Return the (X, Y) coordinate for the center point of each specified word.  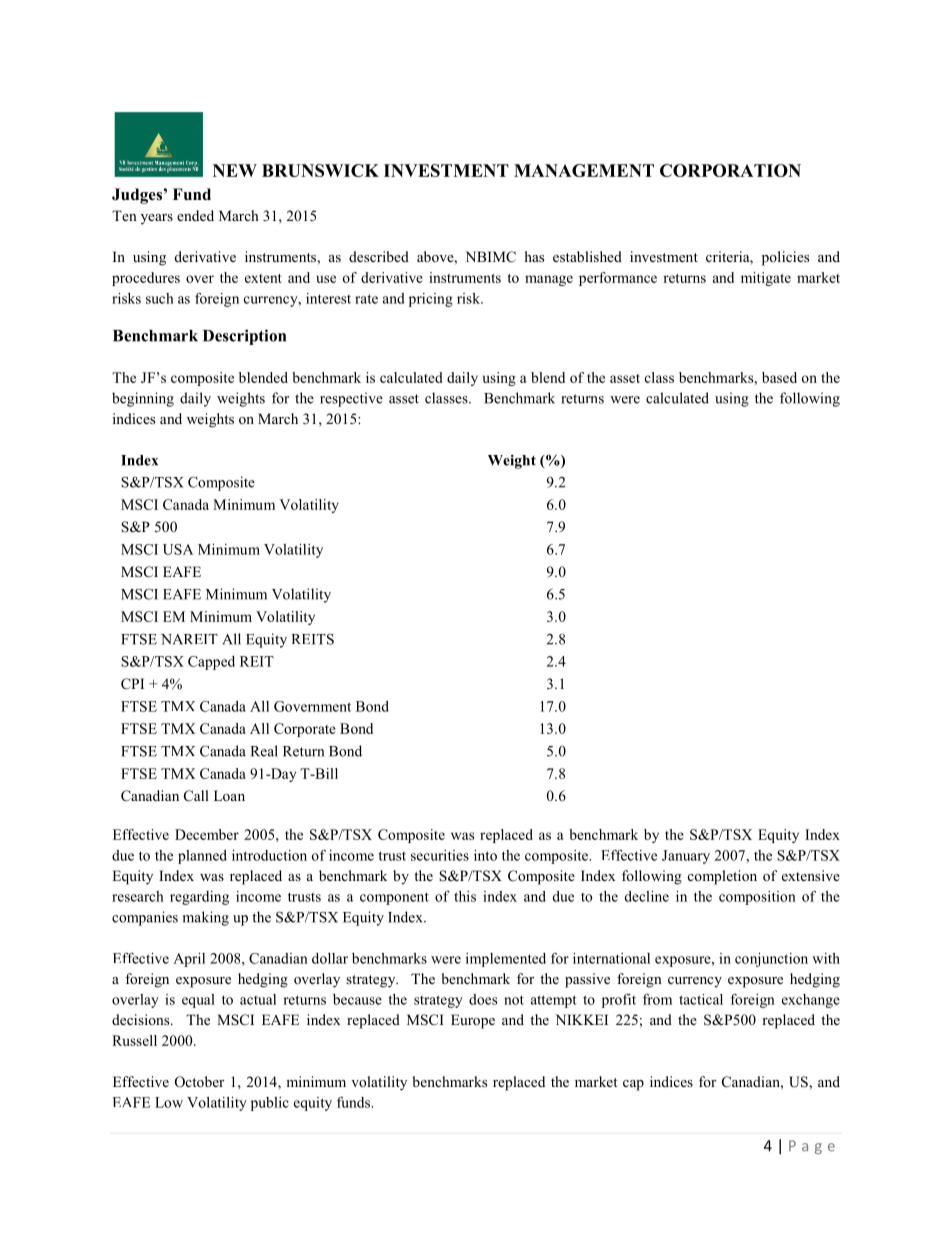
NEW (235, 170)
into (485, 855)
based (779, 377)
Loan (229, 795)
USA (178, 549)
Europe (473, 1021)
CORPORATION (730, 170)
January (686, 857)
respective (351, 399)
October (199, 1082)
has (534, 256)
